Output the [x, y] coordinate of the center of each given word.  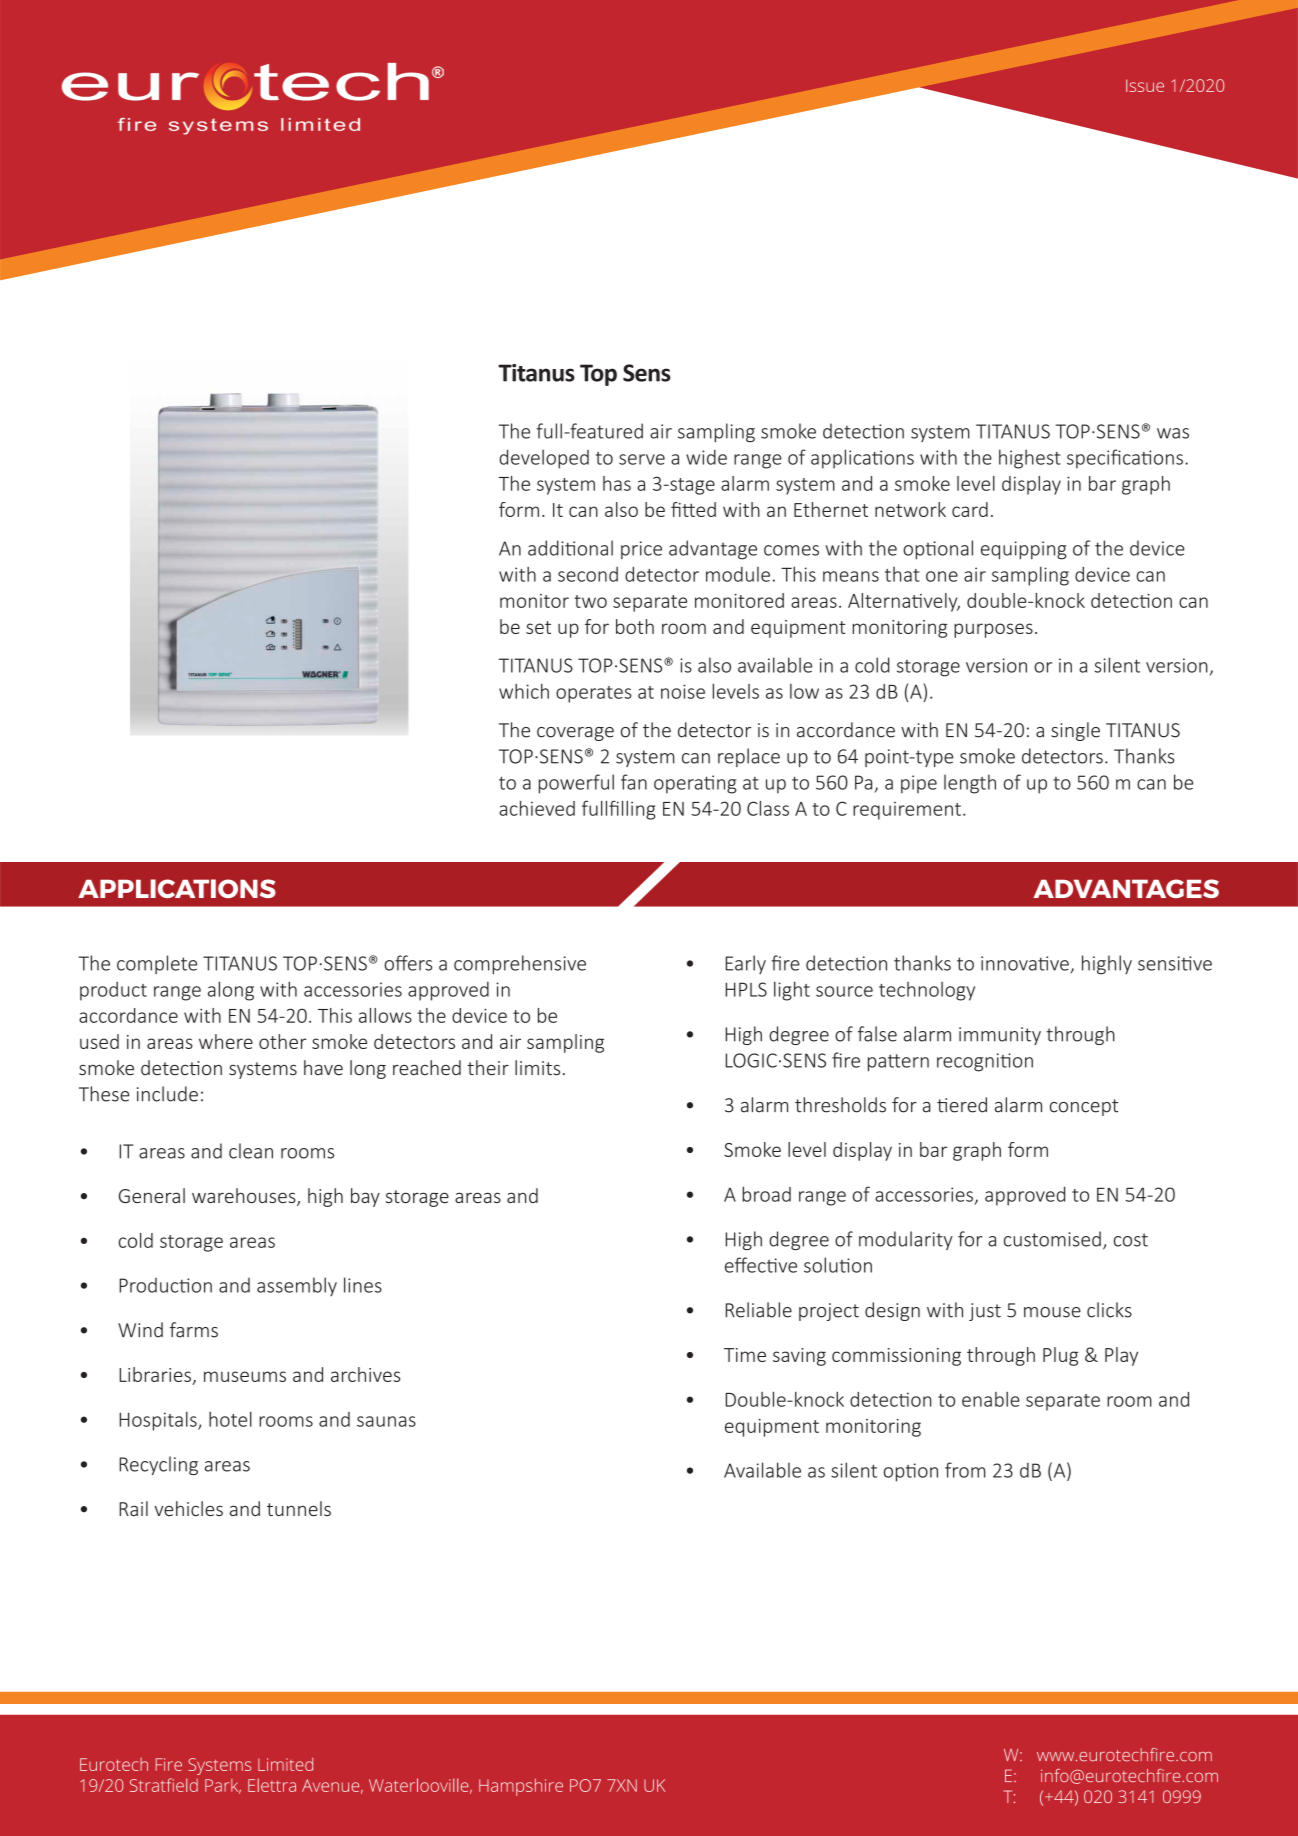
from [965, 1470]
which [524, 691]
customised [1052, 1239]
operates [594, 694]
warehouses [245, 1197]
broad [766, 1194]
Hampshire [521, 1787]
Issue [1145, 85]
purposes [993, 630]
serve [642, 459]
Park [223, 1786]
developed [544, 459]
